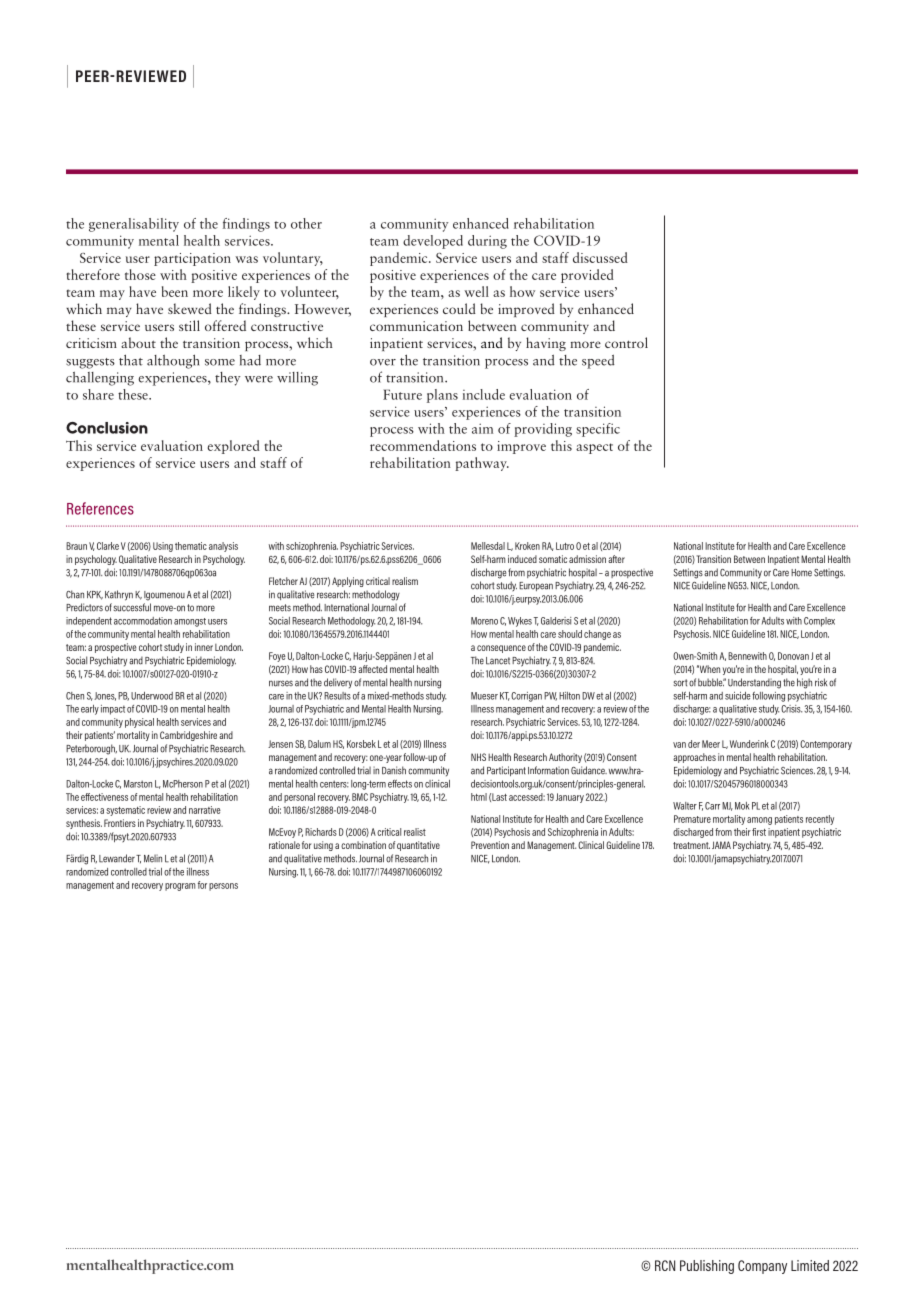 This page has width=924, height=1308. I want to click on RCN, so click(665, 1265).
